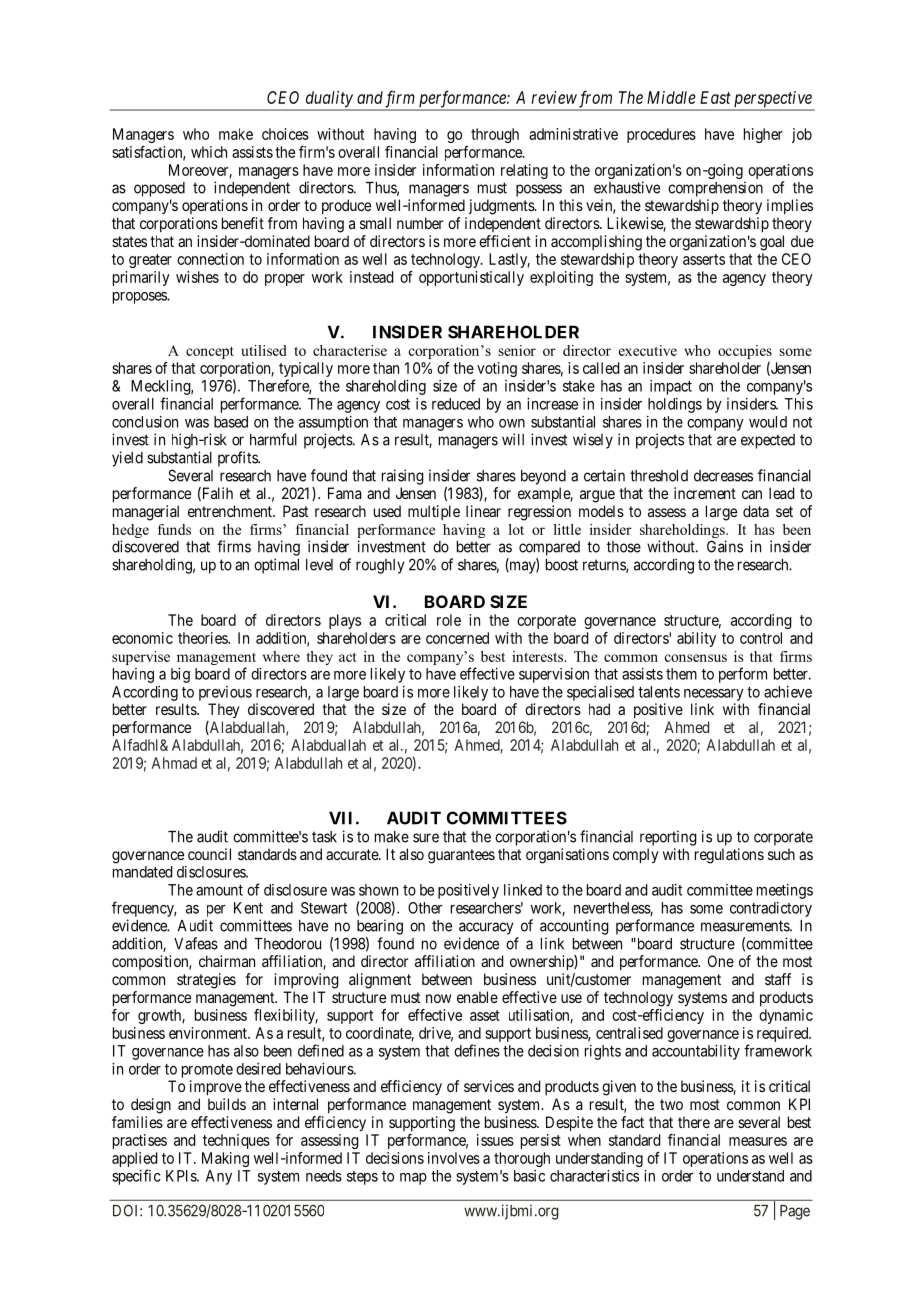 The image size is (924, 1308). Describe the element at coordinates (795, 1212) in the image. I see `Page` at that location.
